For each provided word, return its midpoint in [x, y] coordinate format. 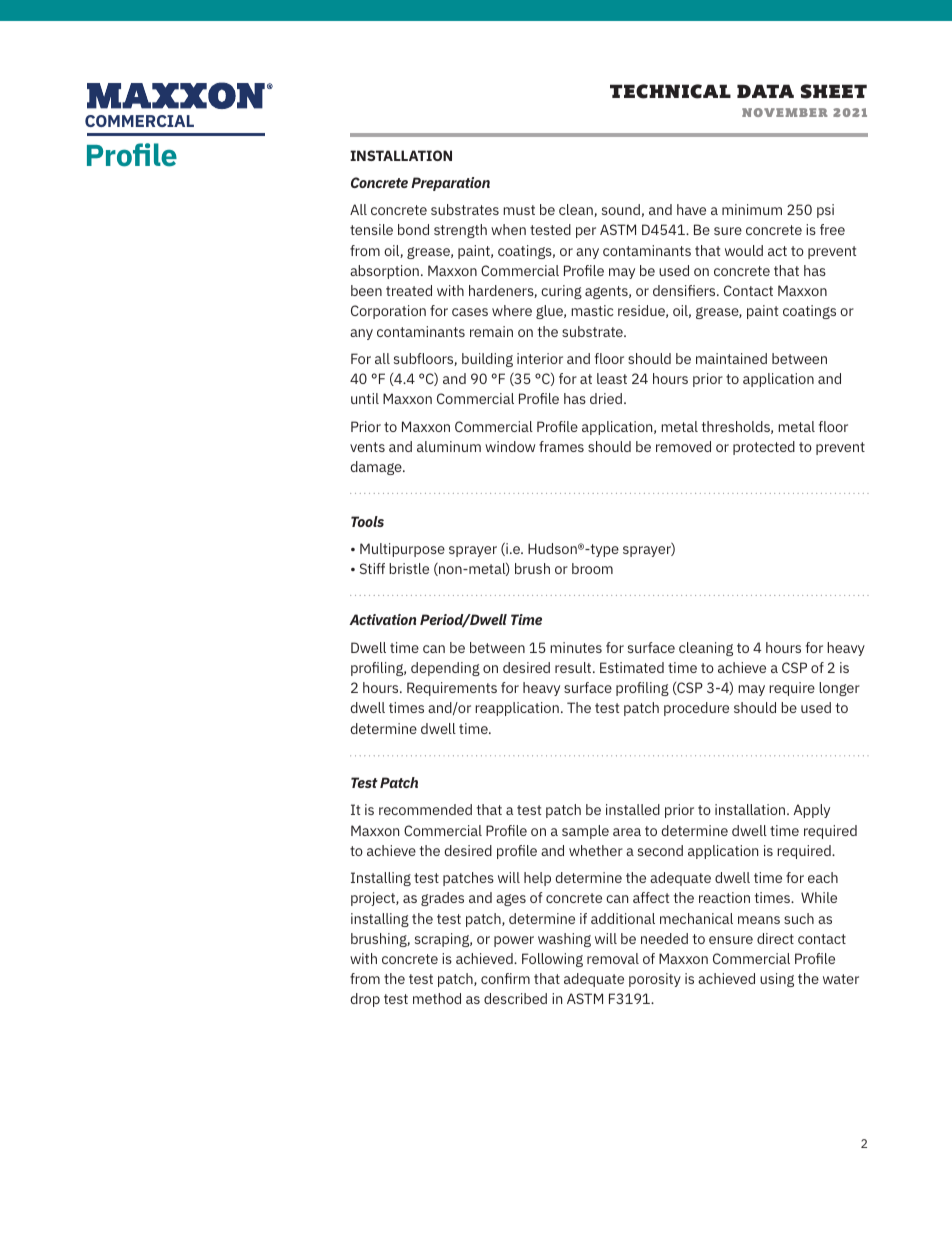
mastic [592, 310]
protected [764, 448]
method [437, 998]
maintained [731, 358]
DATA [765, 91]
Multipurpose [402, 550]
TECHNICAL [670, 91]
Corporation [388, 312]
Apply [811, 811]
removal [613, 958]
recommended [425, 809]
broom [592, 568]
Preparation [450, 184]
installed [633, 809]
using [777, 980]
